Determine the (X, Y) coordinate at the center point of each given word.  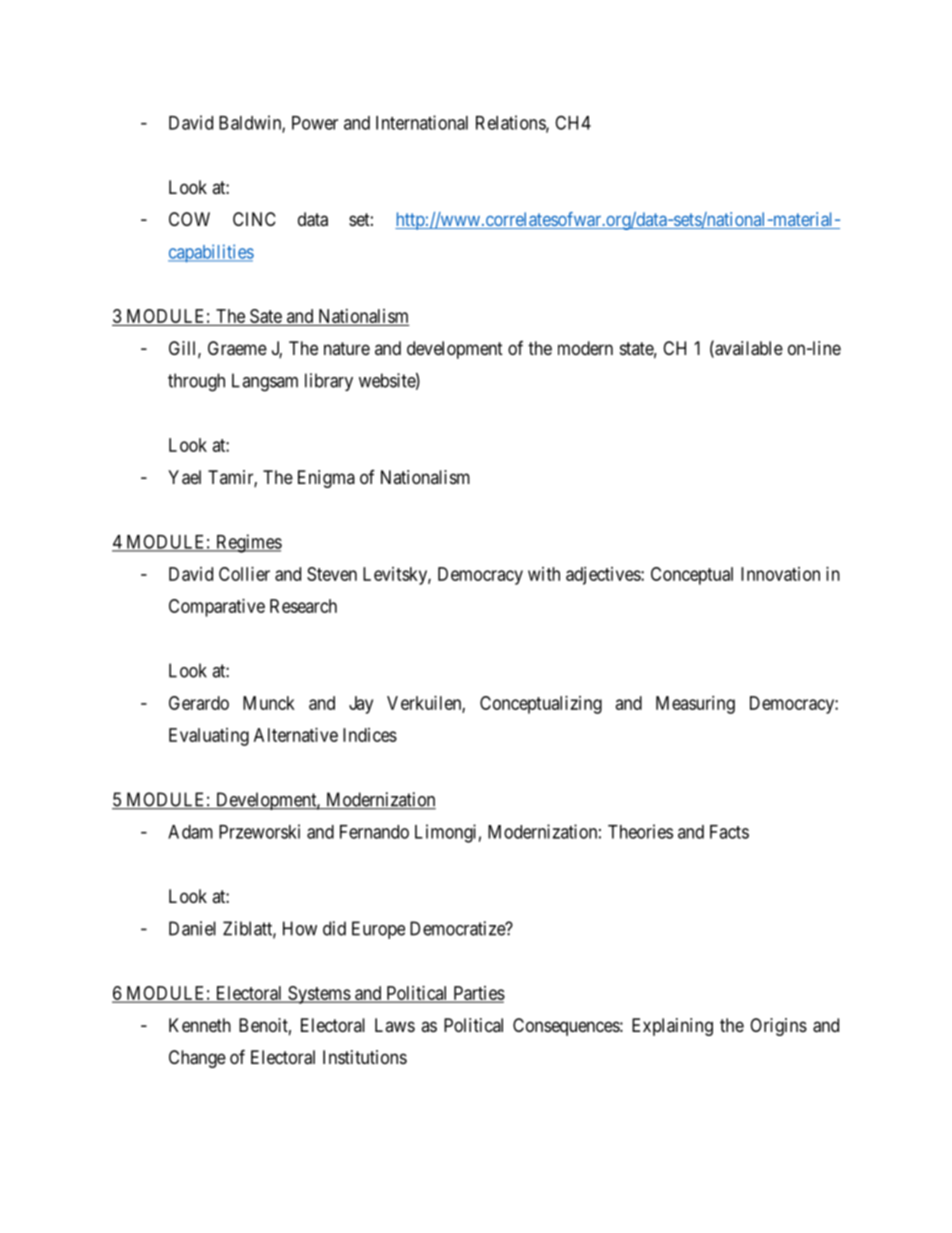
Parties (478, 994)
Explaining (672, 1027)
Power (315, 123)
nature (347, 348)
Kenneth (200, 1025)
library (329, 382)
